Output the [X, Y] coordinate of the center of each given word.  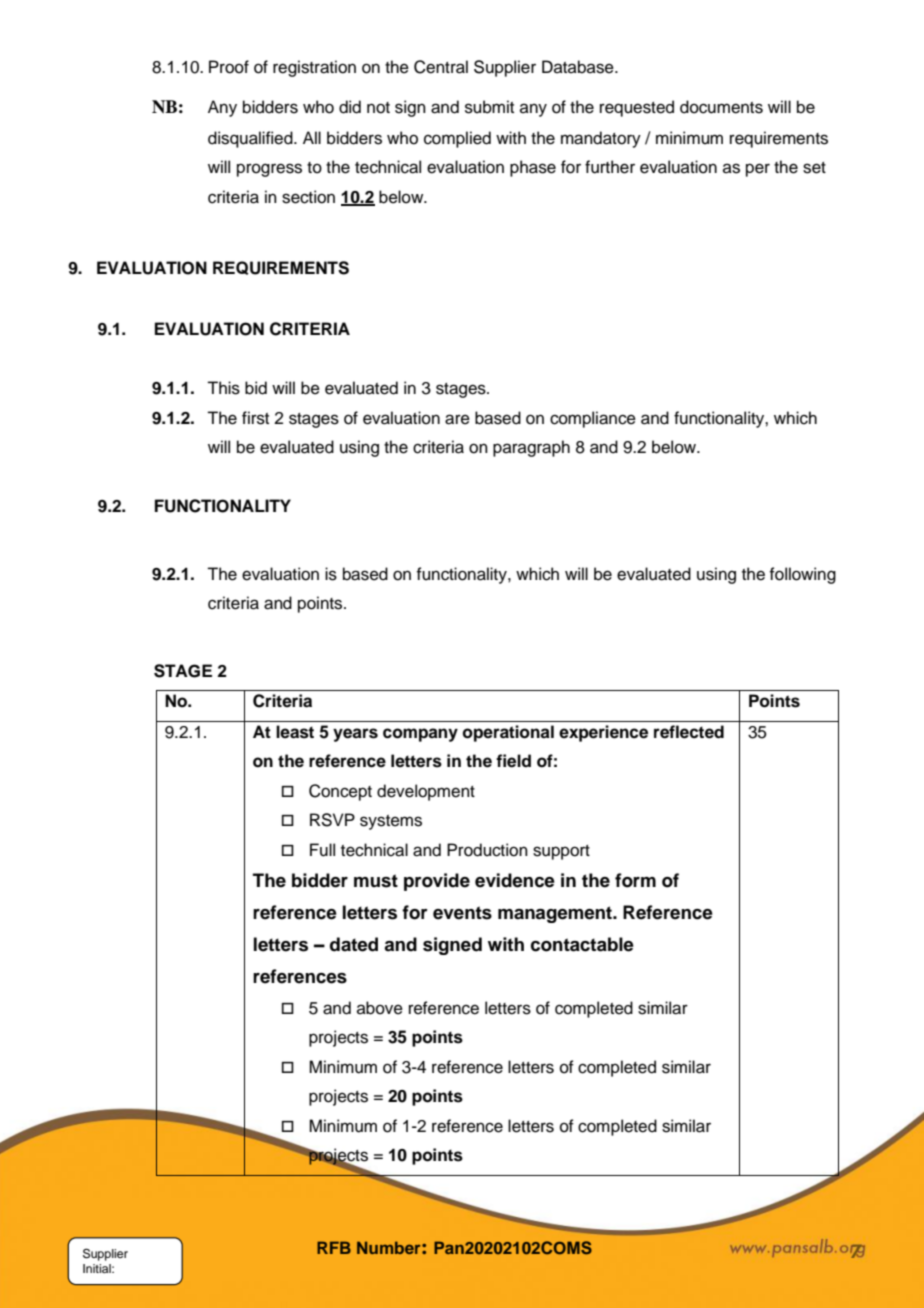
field [513, 761]
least [295, 732]
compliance [593, 419]
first [255, 418]
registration [314, 68]
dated [354, 944]
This [223, 388]
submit [489, 107]
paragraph [531, 448]
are [457, 419]
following [802, 575]
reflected [689, 732]
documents [721, 107]
